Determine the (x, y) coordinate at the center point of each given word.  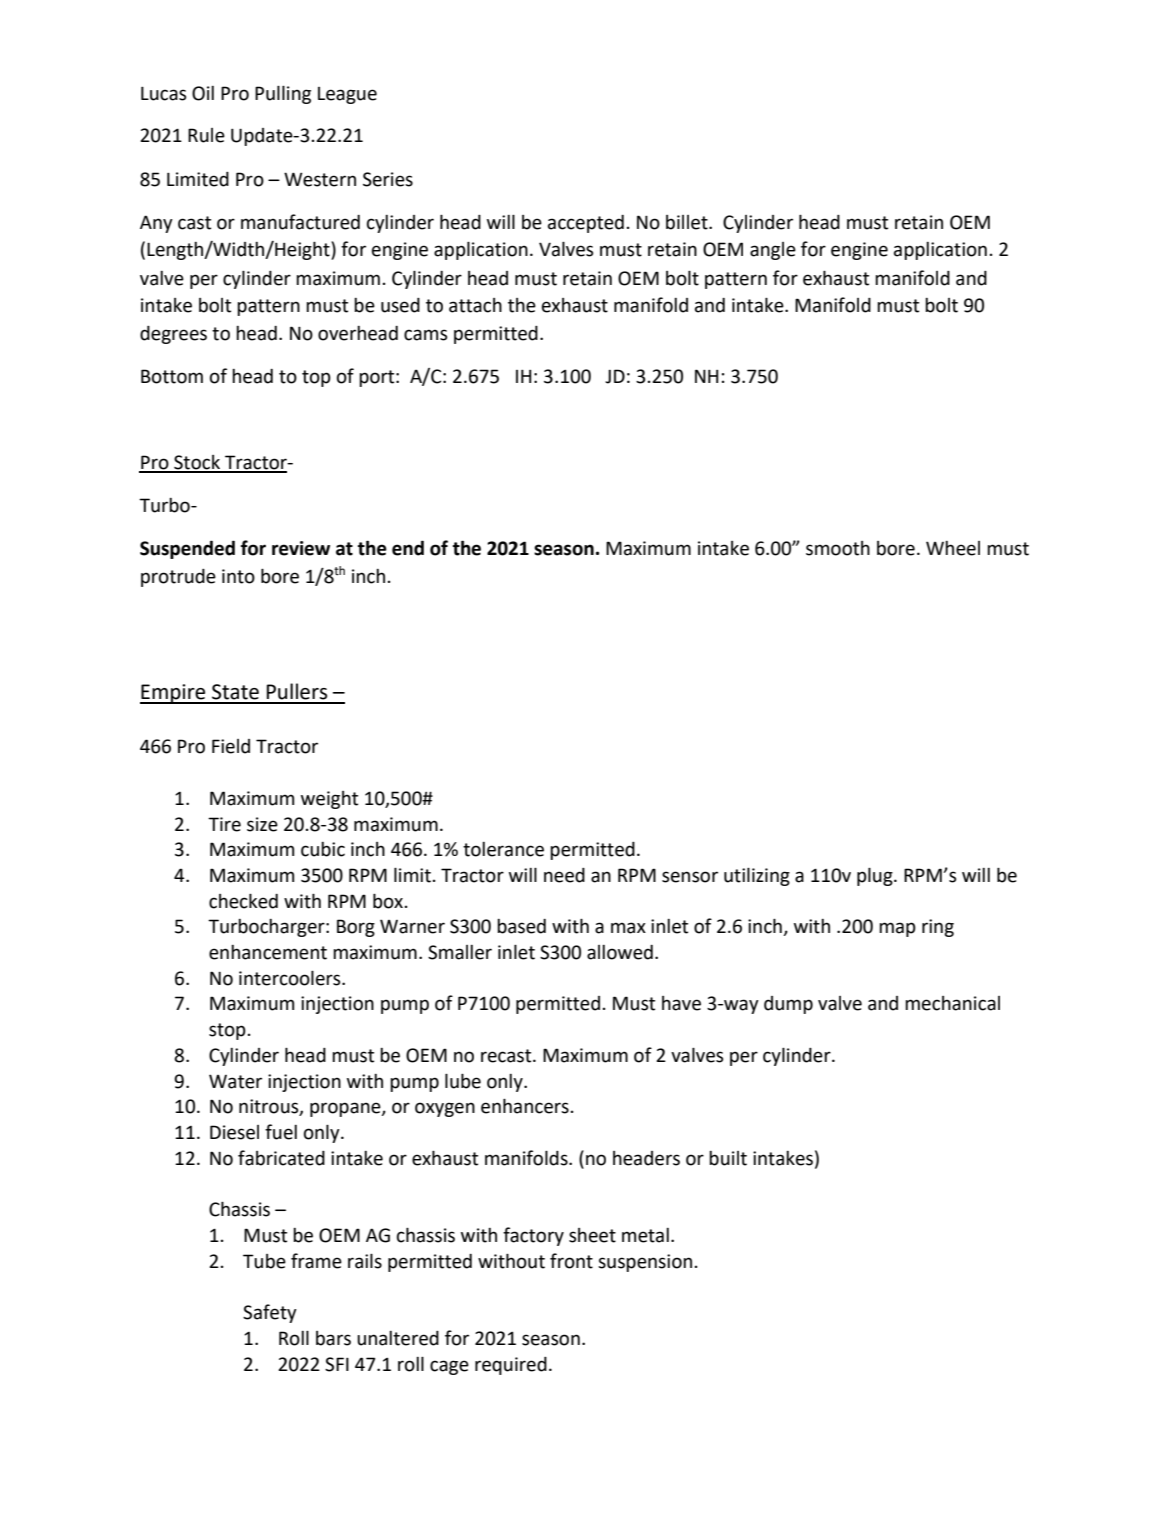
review (301, 548)
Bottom (172, 376)
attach (475, 305)
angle (773, 251)
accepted (586, 224)
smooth (838, 548)
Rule (206, 135)
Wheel (953, 548)
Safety (270, 1313)
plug (876, 876)
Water (235, 1081)
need (564, 875)
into (238, 576)
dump (788, 1005)
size (262, 824)
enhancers (525, 1106)
